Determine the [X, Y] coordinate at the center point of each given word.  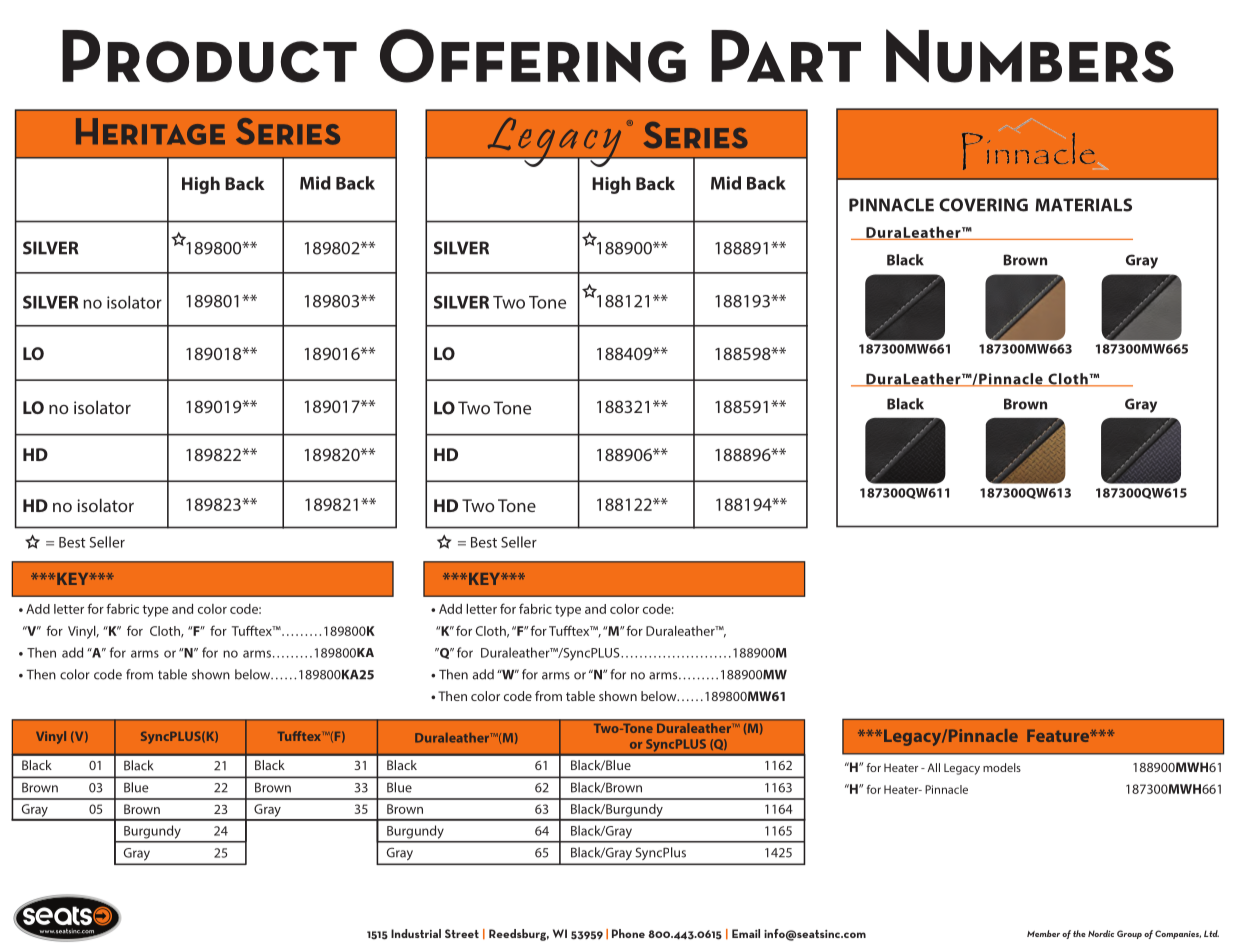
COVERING [983, 205]
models [1002, 767]
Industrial [416, 933]
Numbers [1030, 56]
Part [786, 56]
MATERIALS [1083, 205]
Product [209, 56]
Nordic [1101, 933]
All [933, 767]
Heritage [150, 131]
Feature [1059, 735]
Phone [628, 933]
